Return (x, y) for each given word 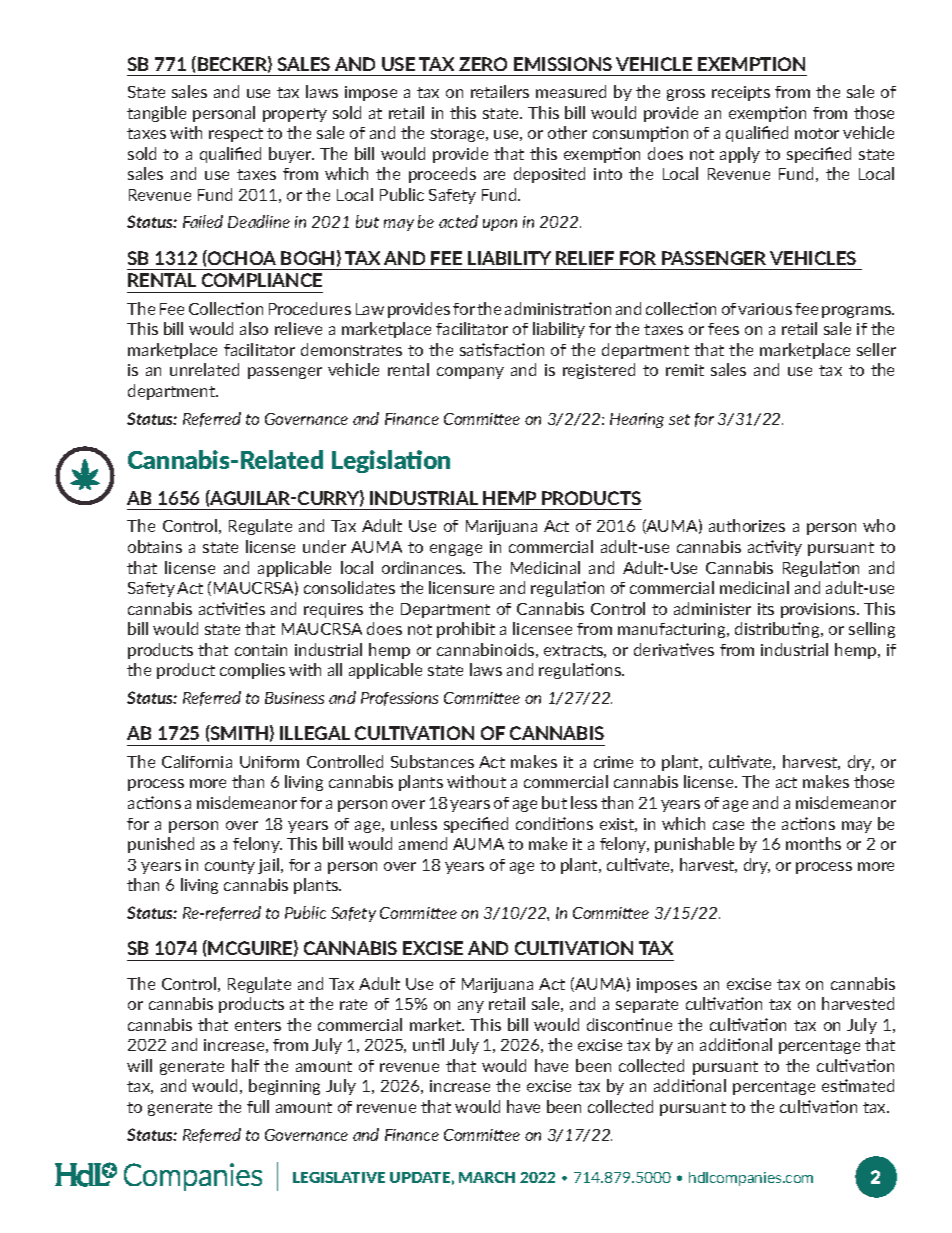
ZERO (483, 64)
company (470, 373)
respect (236, 135)
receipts (741, 93)
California (197, 761)
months (813, 843)
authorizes (747, 525)
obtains (155, 546)
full (258, 1106)
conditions (554, 823)
